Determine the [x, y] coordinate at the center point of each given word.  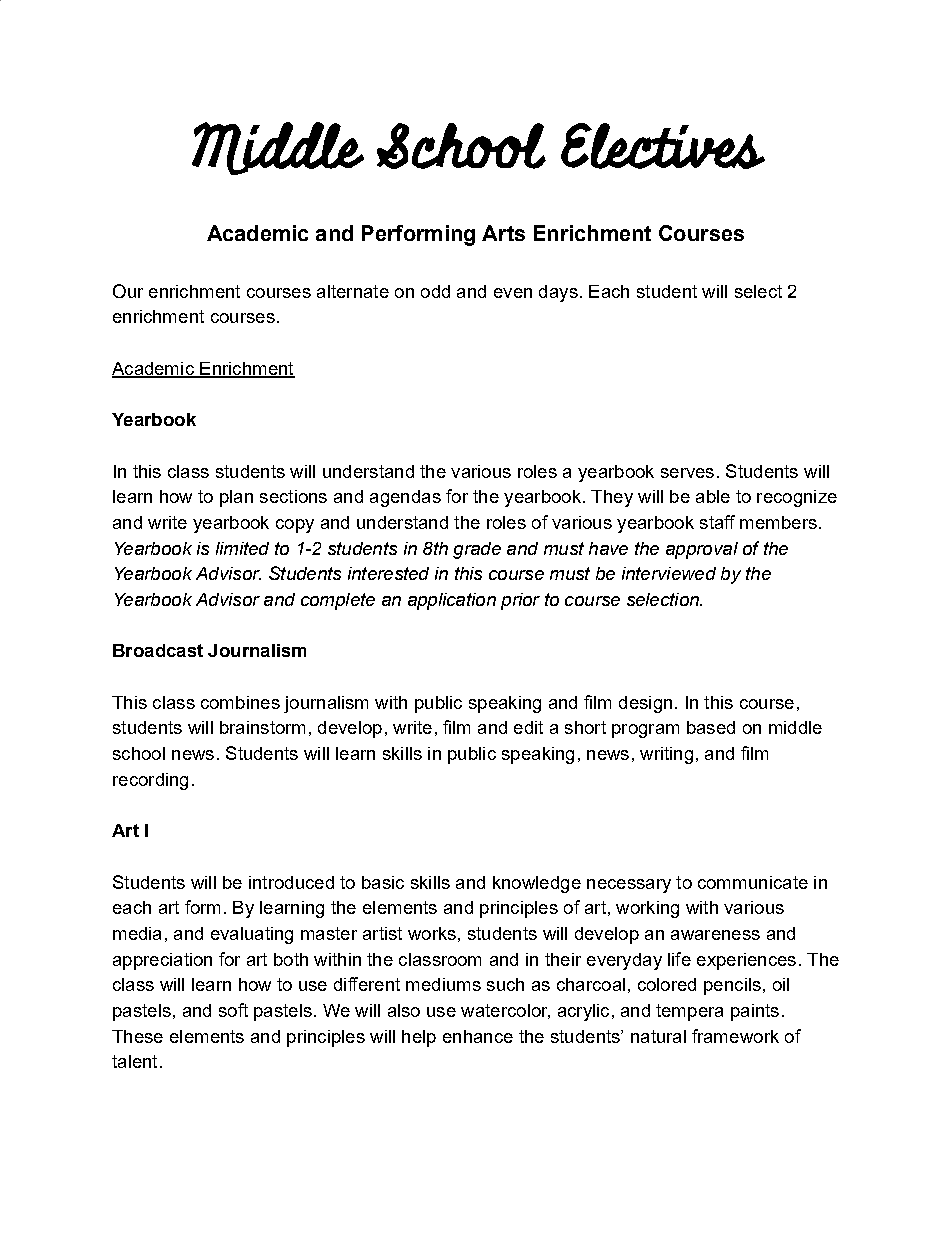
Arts [503, 233]
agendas [405, 498]
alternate [353, 291]
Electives [663, 146]
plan [236, 498]
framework [735, 1036]
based [711, 727]
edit [528, 727]
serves [687, 473]
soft [233, 1010]
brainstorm [262, 727]
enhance [478, 1036]
